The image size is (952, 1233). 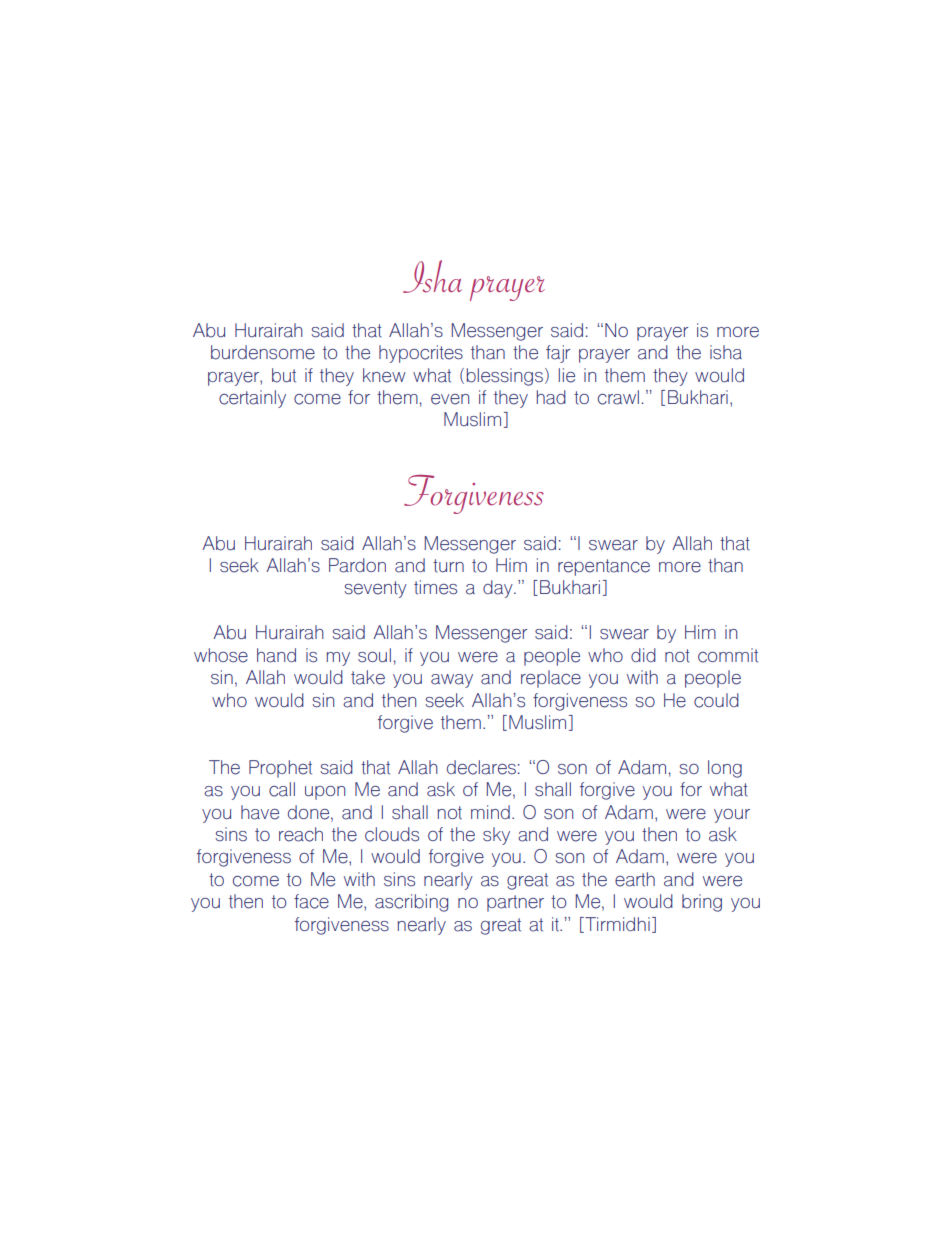 I want to click on away, so click(x=452, y=681).
